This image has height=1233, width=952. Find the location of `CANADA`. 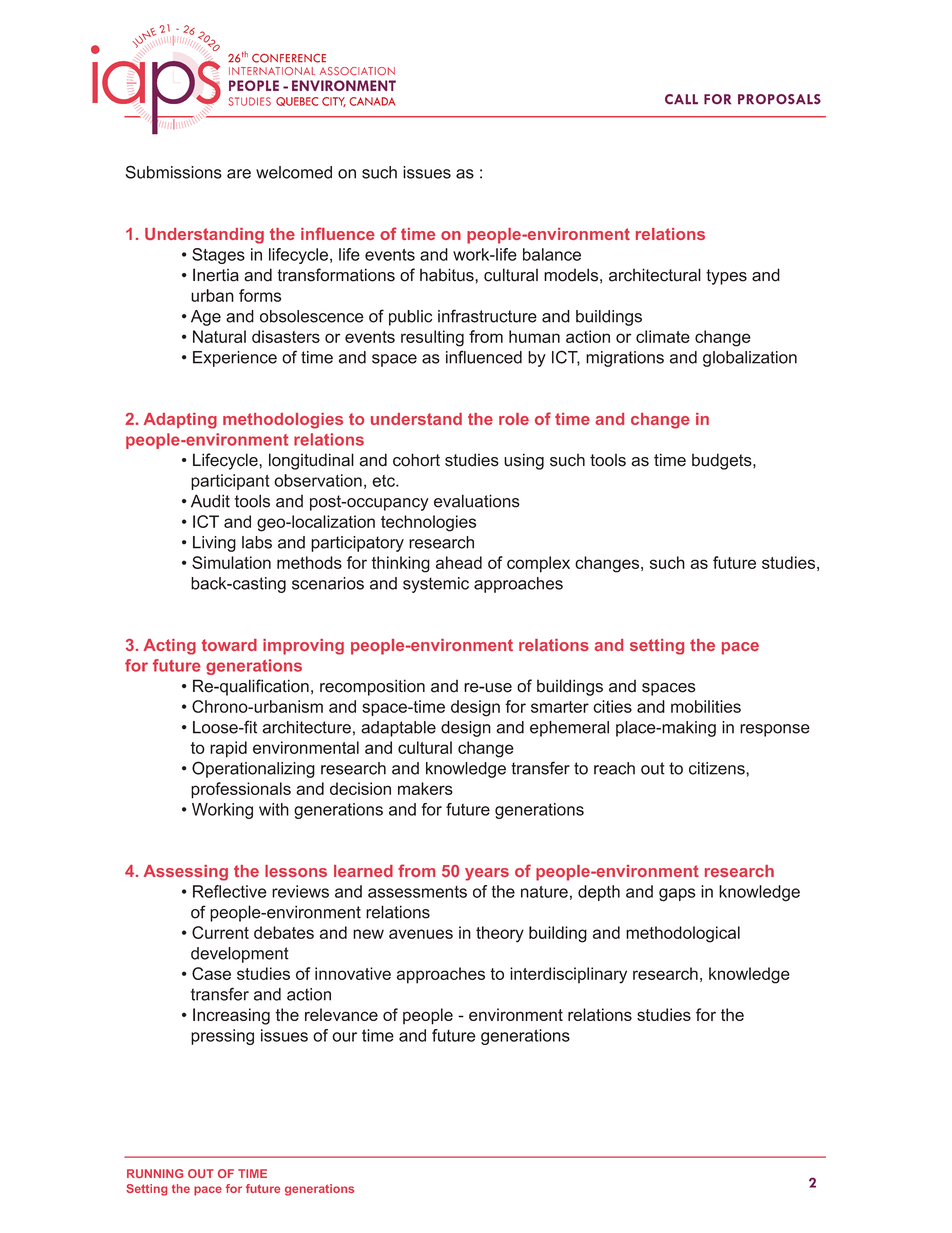

CANADA is located at coordinates (372, 101).
